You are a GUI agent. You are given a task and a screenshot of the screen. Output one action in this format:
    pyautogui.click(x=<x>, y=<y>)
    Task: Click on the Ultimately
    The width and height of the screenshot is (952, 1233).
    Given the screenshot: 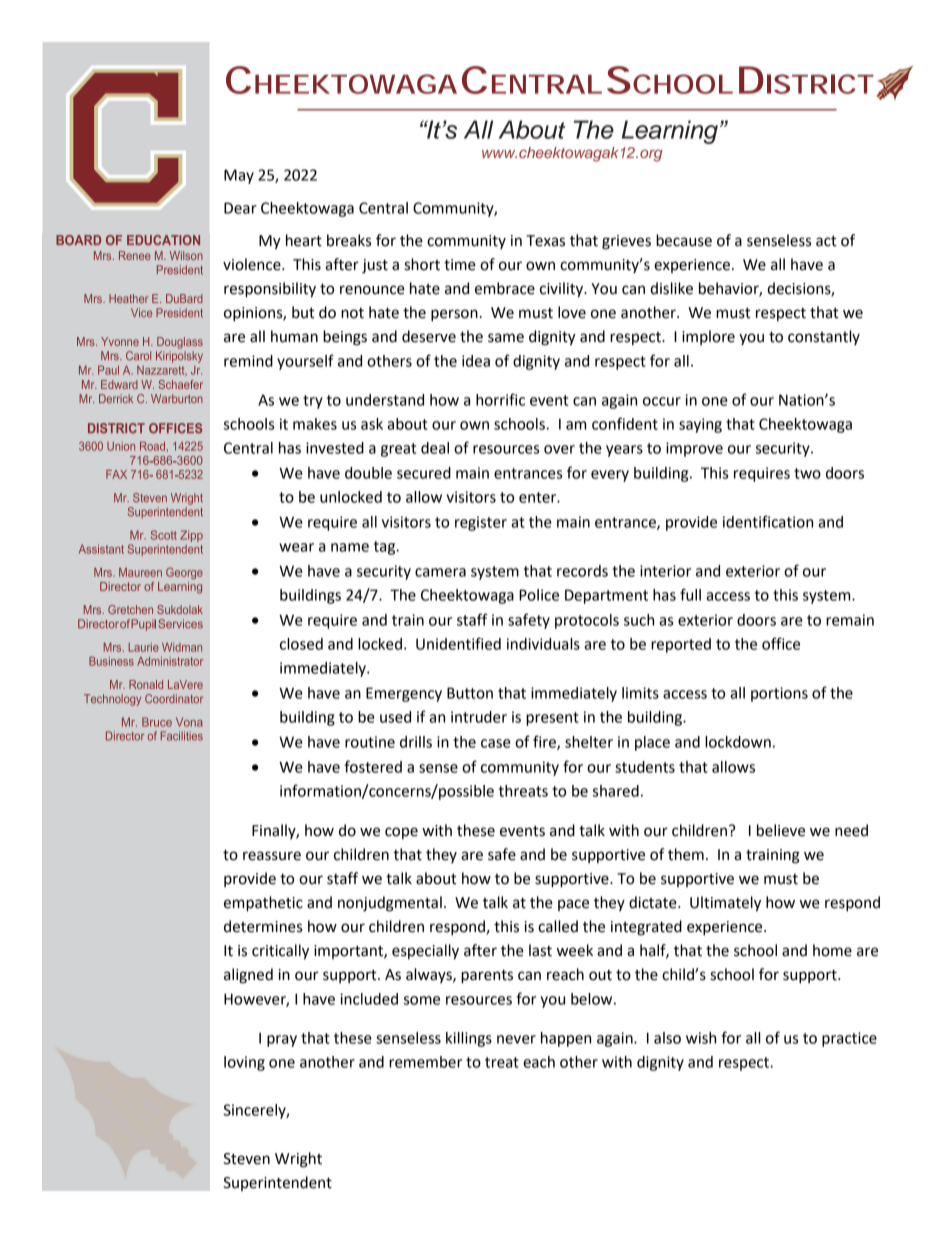 What is the action you would take?
    pyautogui.click(x=725, y=904)
